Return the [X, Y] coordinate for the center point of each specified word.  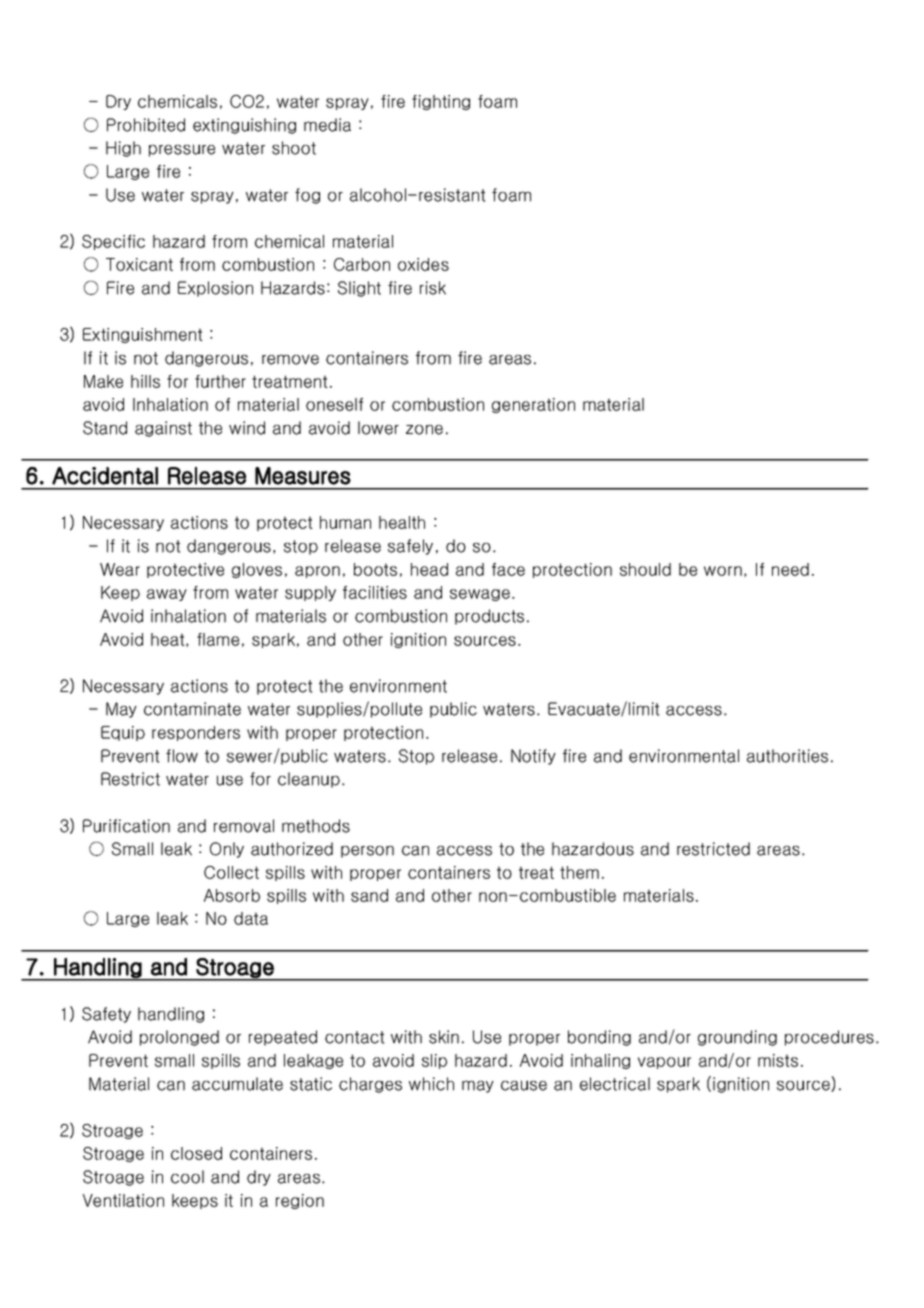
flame [218, 639]
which [431, 1084]
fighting [441, 102]
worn [723, 571]
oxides [423, 264]
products [489, 617]
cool [187, 1177]
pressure [182, 150]
